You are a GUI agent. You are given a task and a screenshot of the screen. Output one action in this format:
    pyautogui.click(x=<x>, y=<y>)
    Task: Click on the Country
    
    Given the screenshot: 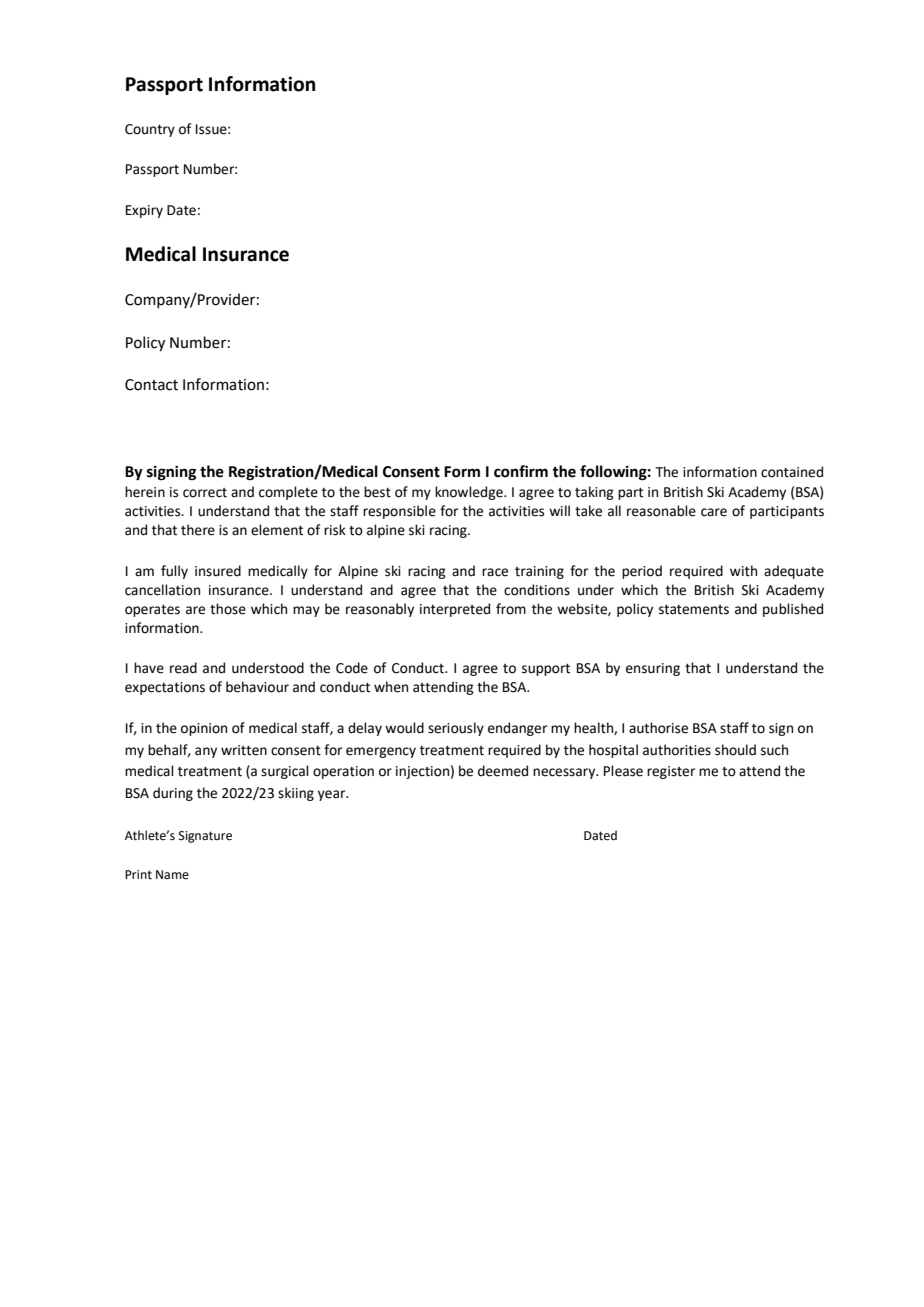 What is the action you would take?
    pyautogui.click(x=150, y=130)
